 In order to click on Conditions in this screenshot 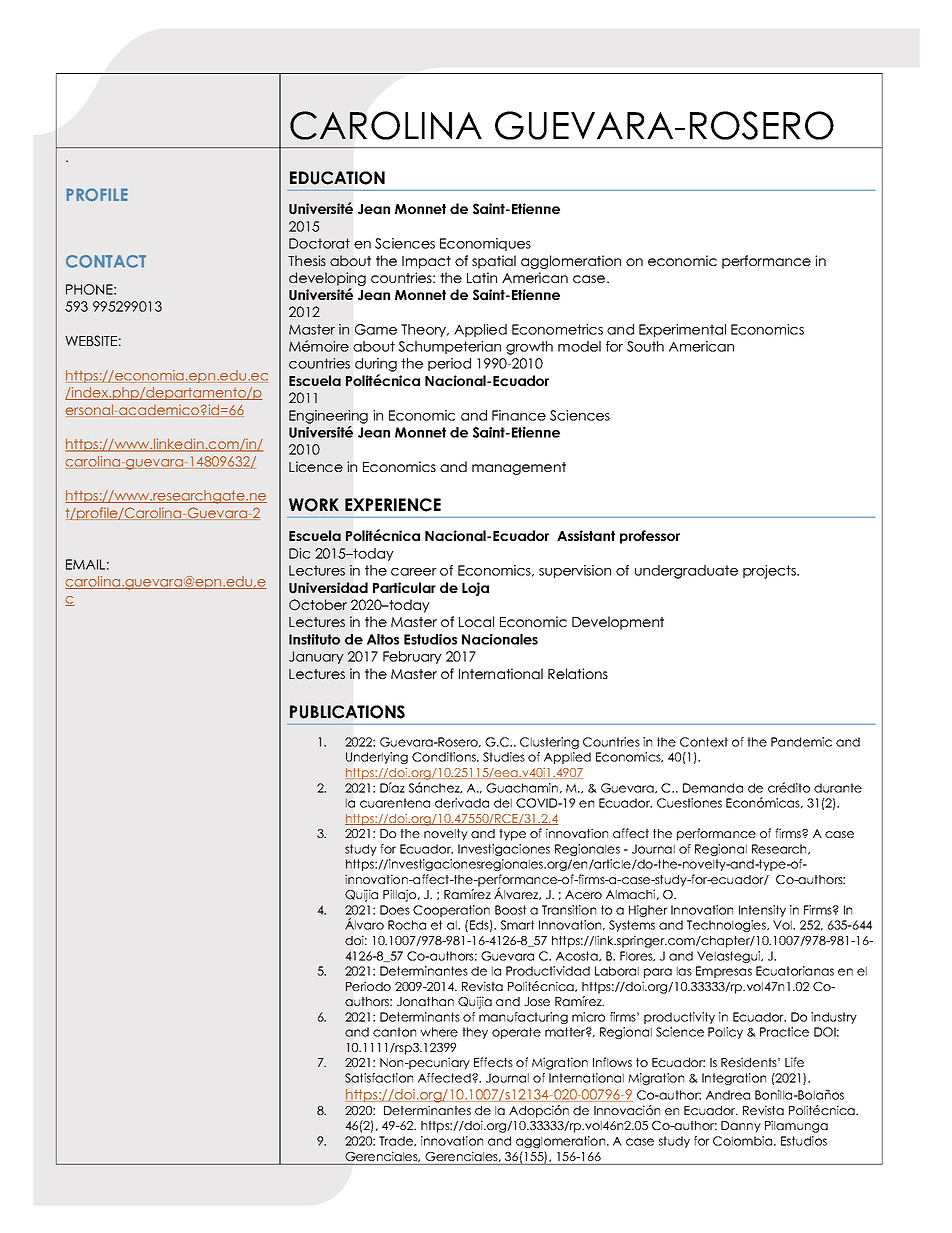, I will do `click(445, 757)`.
